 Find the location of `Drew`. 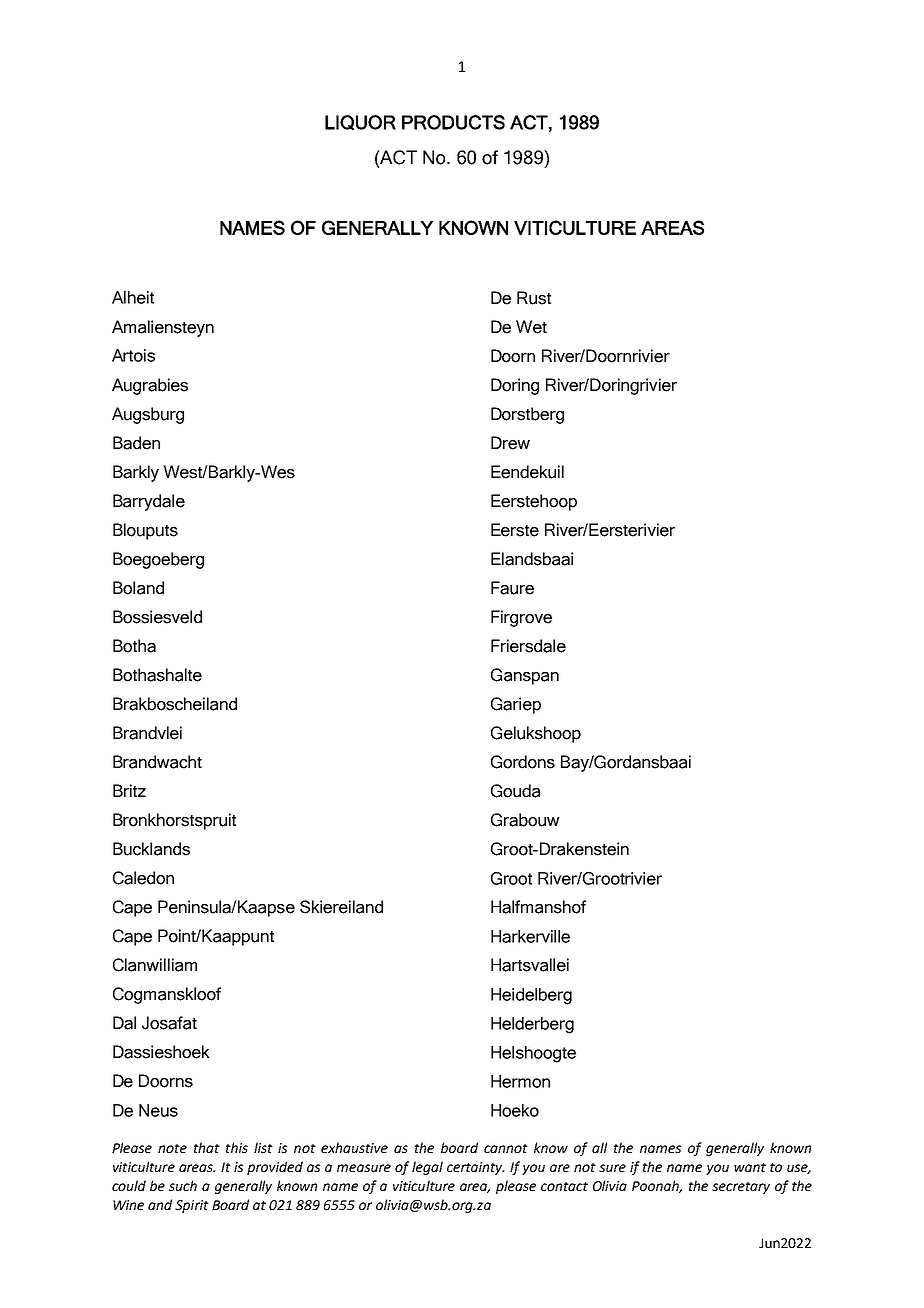

Drew is located at coordinates (510, 443).
